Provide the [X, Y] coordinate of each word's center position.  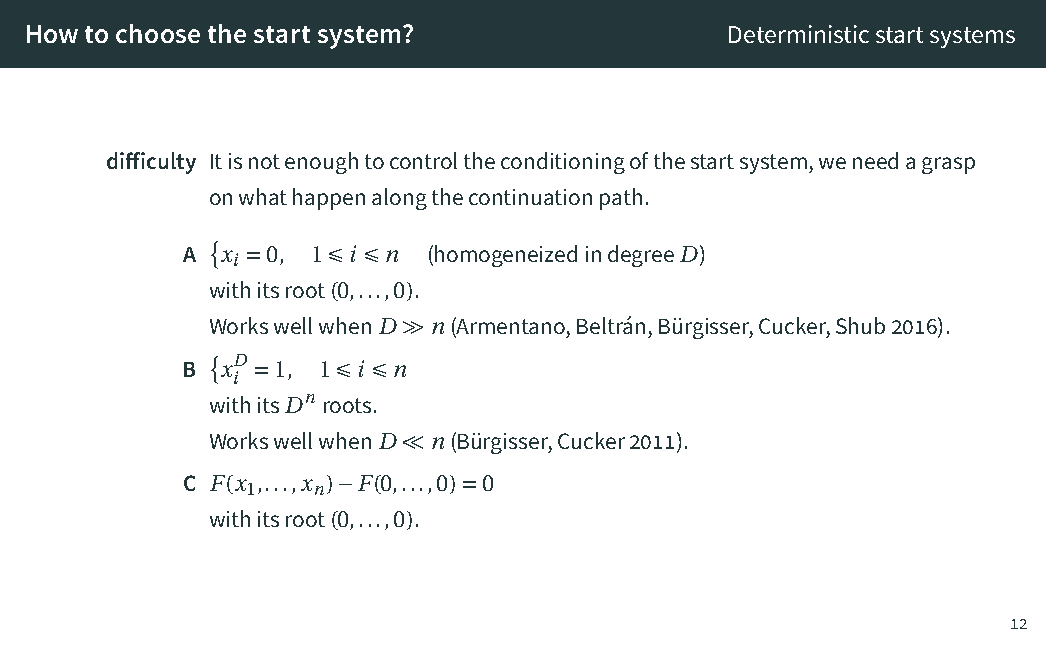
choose [158, 33]
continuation [530, 197]
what [263, 196]
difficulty [151, 163]
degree [641, 256]
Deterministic [799, 34]
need [875, 160]
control [423, 160]
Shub [860, 325]
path [621, 199]
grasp [948, 165]
